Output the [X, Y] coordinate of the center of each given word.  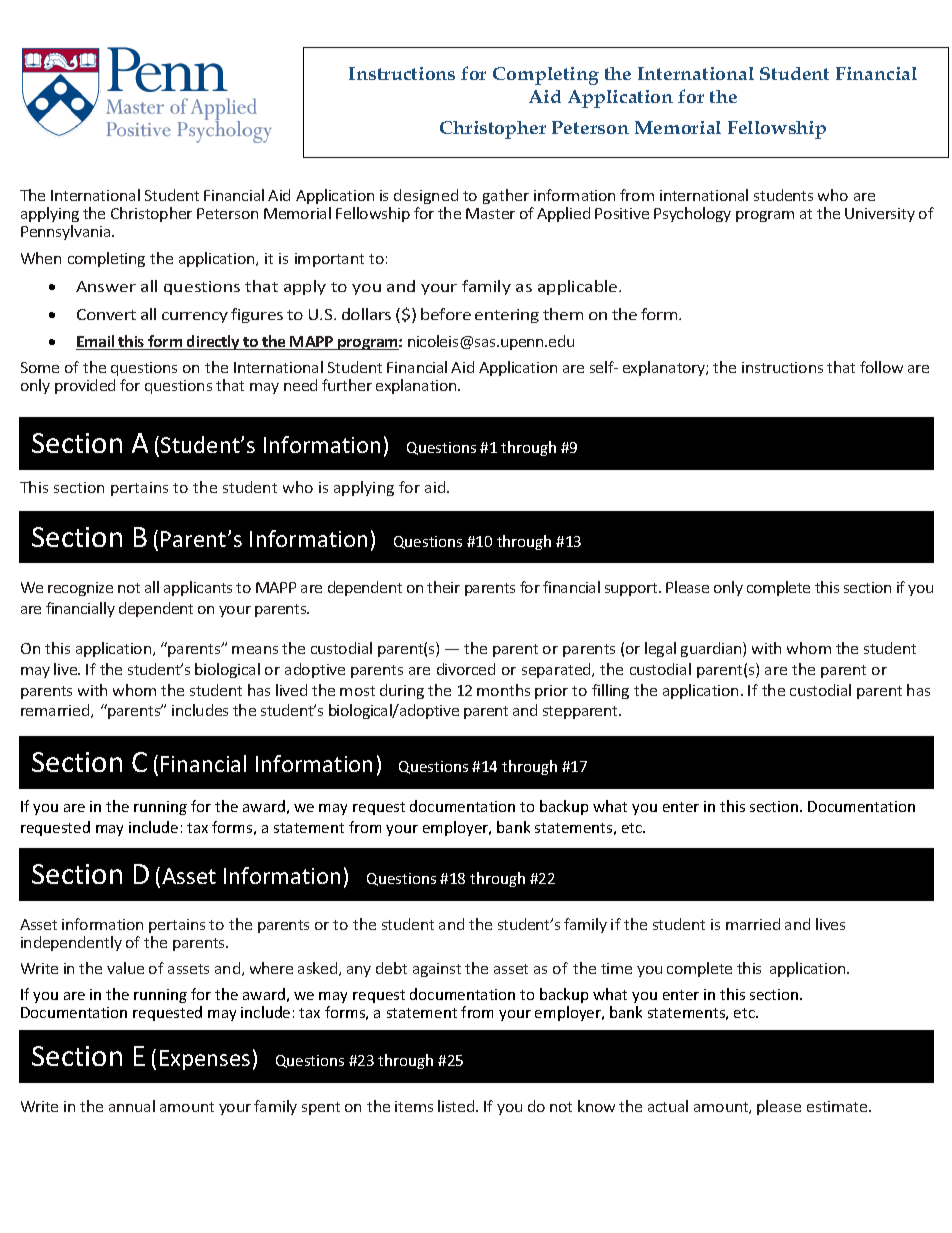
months [503, 690]
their [443, 587]
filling [610, 691]
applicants [198, 588]
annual [132, 1106]
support [632, 589]
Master [490, 213]
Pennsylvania [67, 232]
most [357, 691]
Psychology [692, 214]
